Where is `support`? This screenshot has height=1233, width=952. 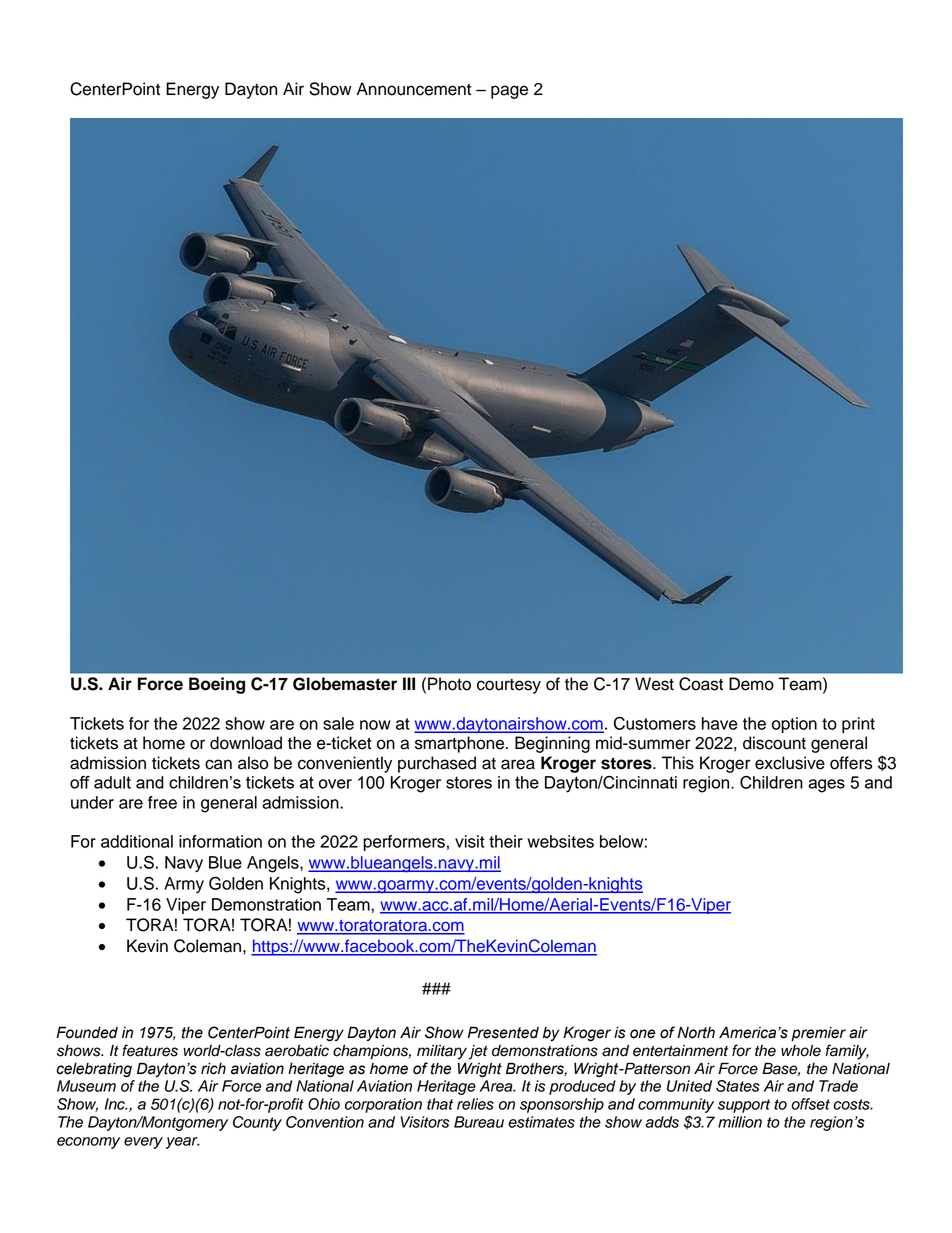 support is located at coordinates (744, 1106).
